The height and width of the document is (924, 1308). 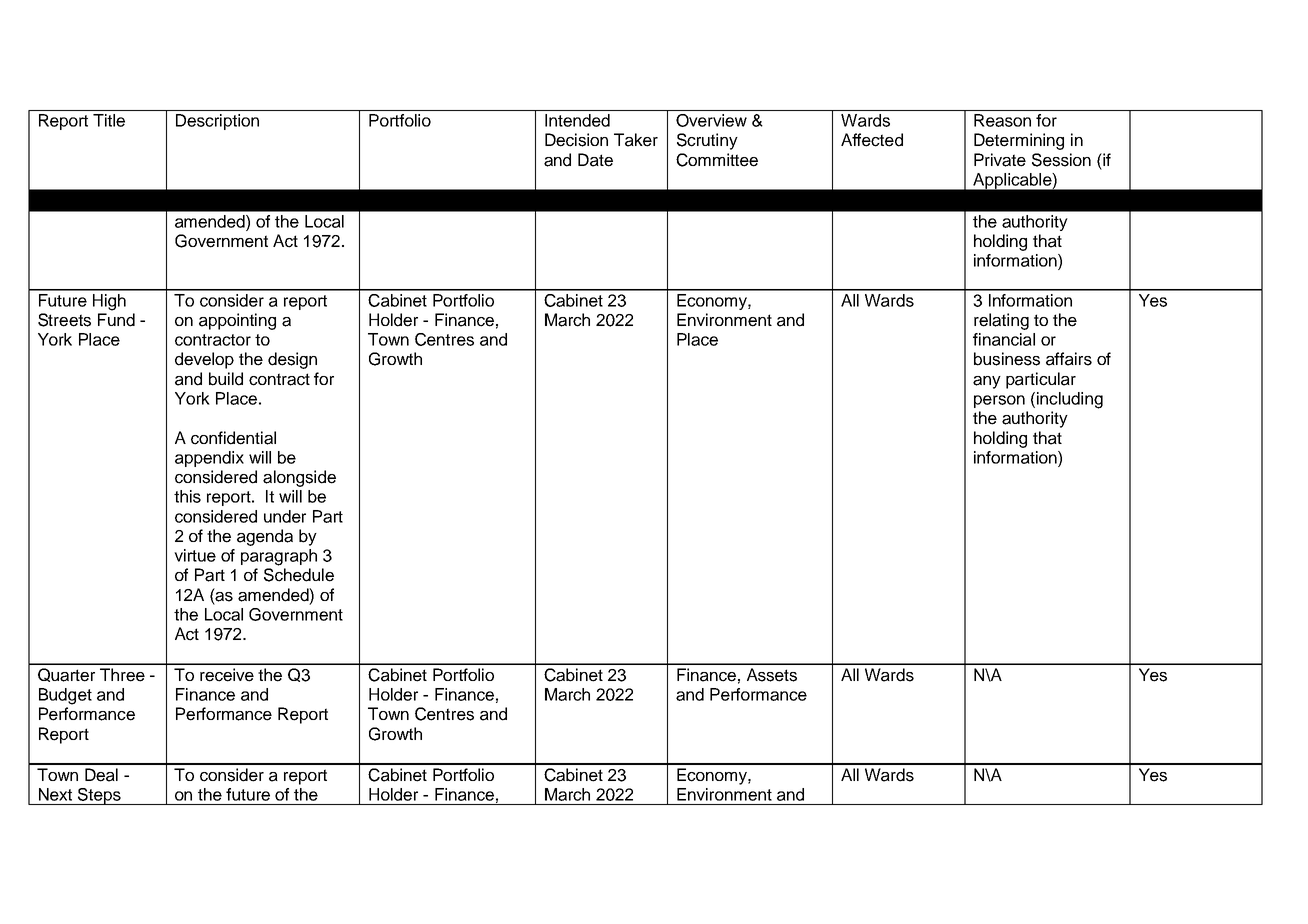 What do you see at coordinates (217, 122) in the document?
I see `Description` at bounding box center [217, 122].
